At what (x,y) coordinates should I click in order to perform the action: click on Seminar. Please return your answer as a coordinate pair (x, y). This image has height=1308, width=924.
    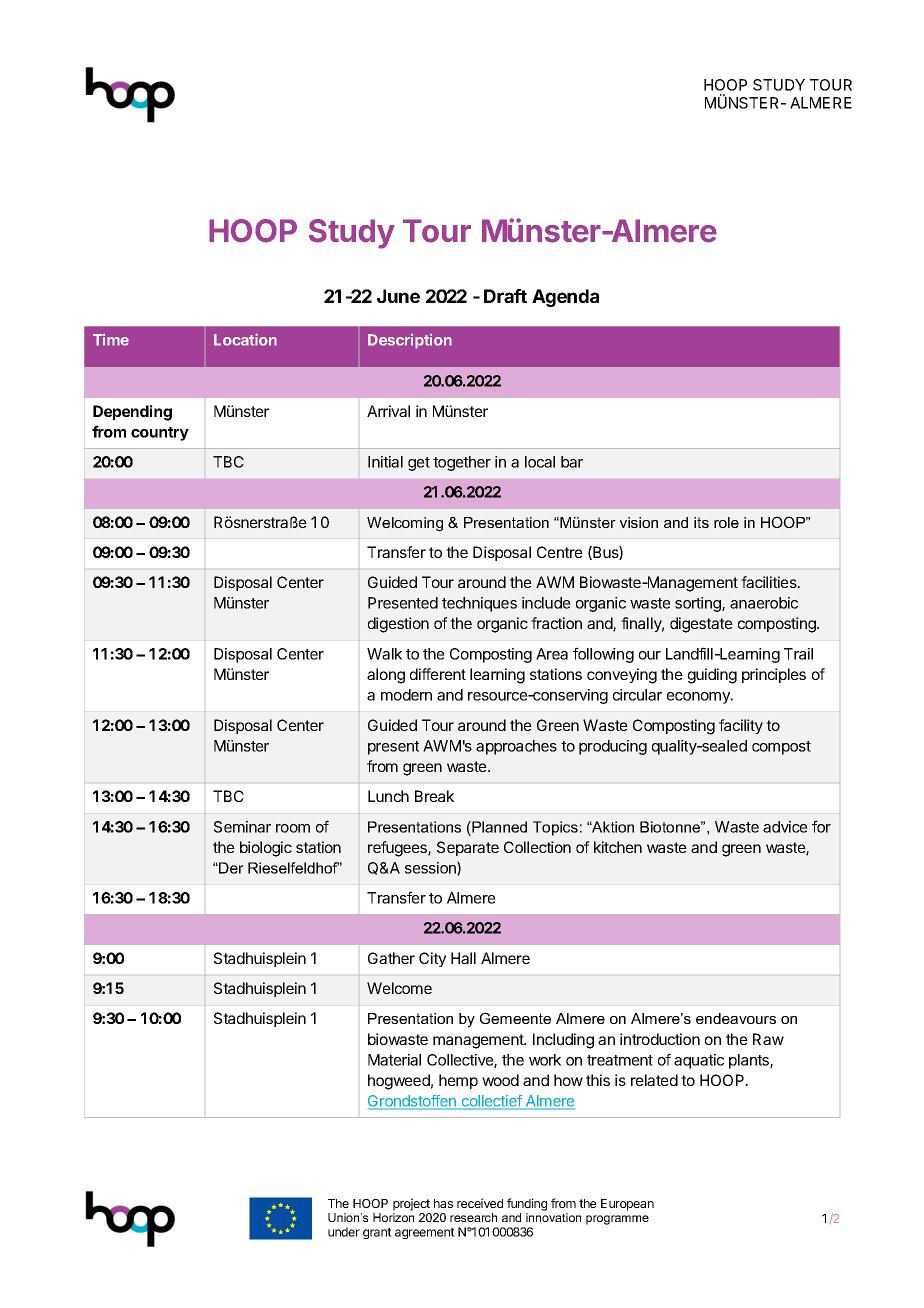
    Looking at the image, I should click on (242, 827).
